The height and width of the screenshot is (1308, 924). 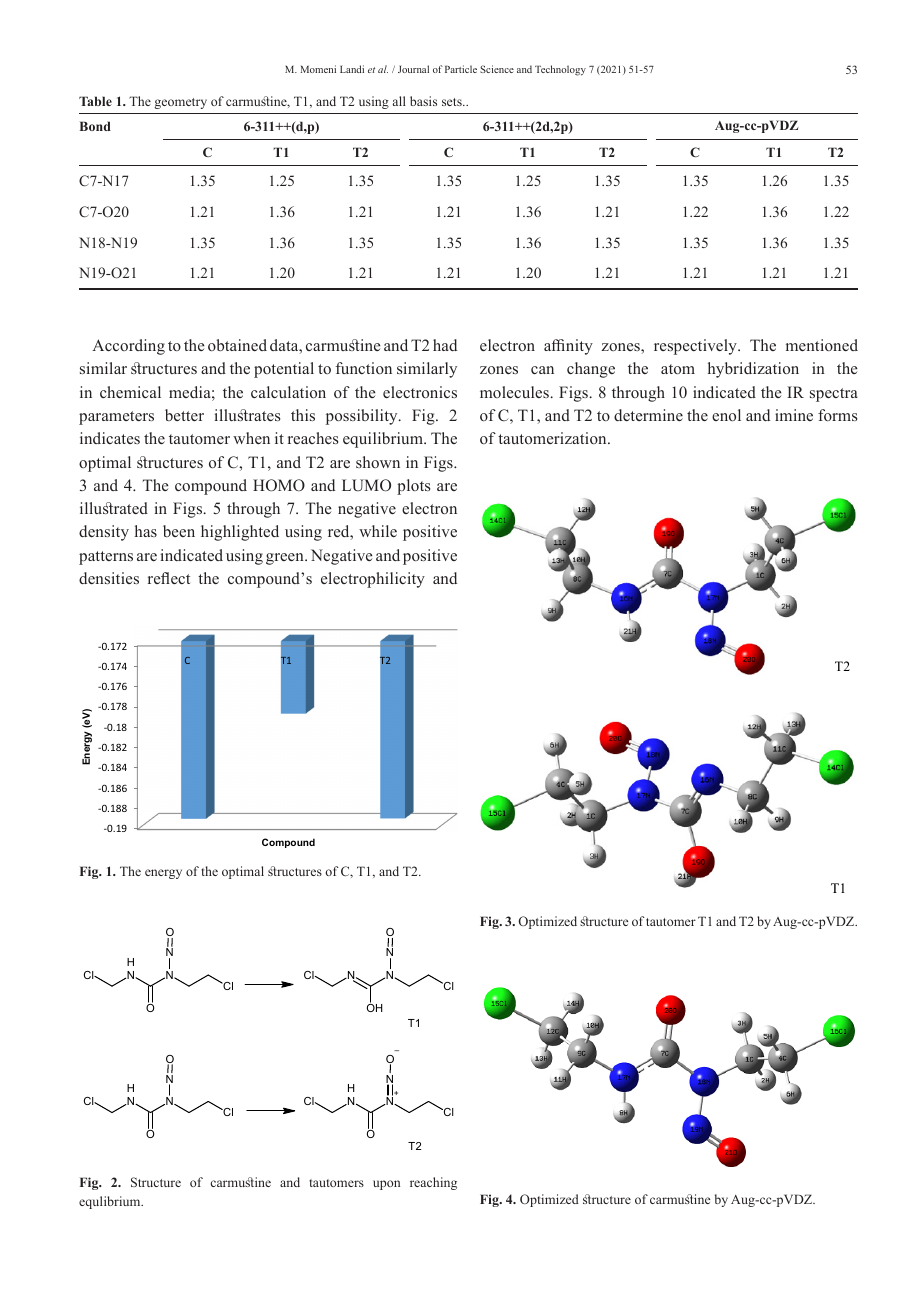 What do you see at coordinates (237, 345) in the screenshot?
I see `obtained` at bounding box center [237, 345].
